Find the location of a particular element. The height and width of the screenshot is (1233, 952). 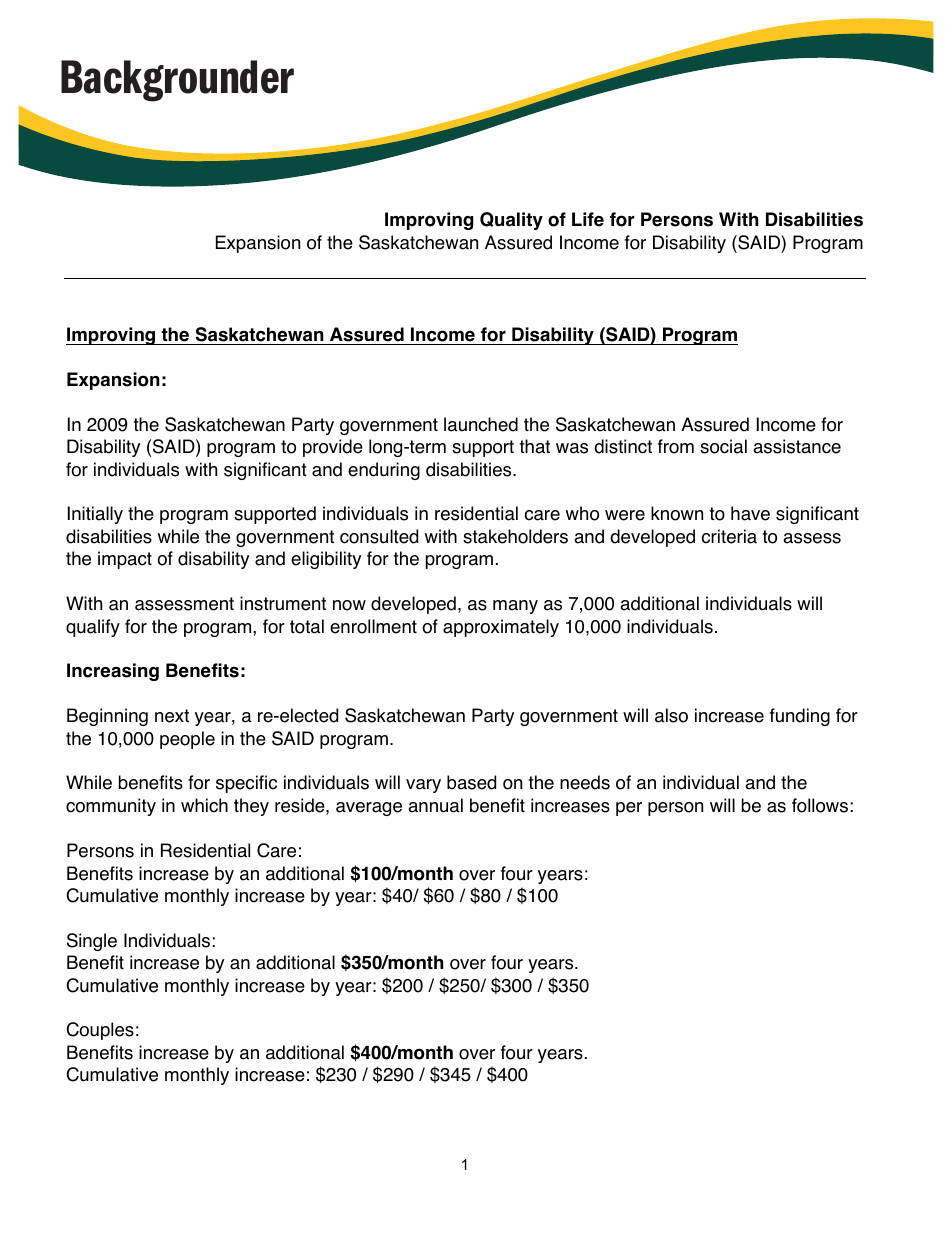

qualify is located at coordinates (93, 628).
